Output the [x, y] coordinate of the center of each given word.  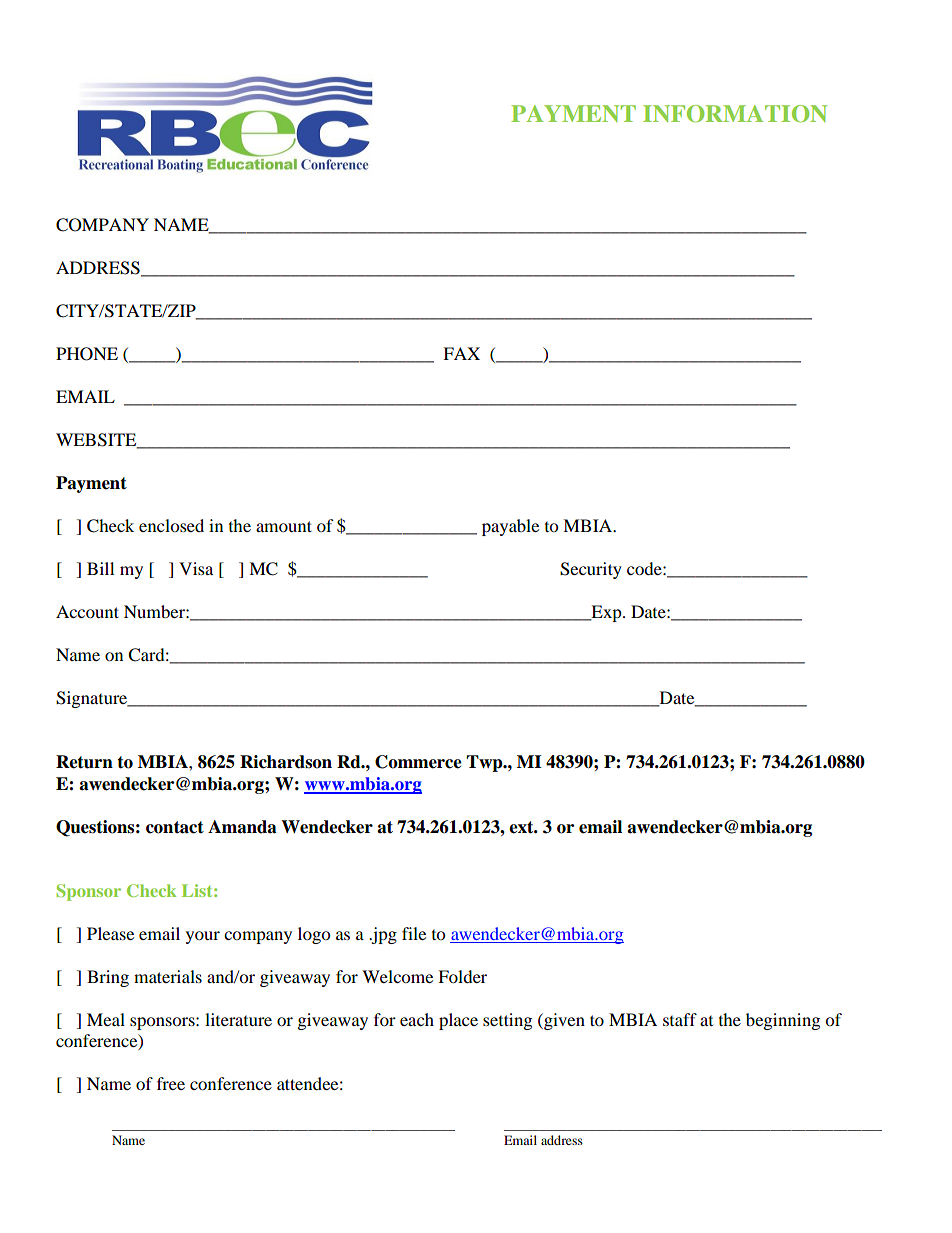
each [417, 1019]
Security [591, 570]
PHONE [87, 354]
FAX [461, 353]
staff [680, 1019]
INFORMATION [735, 114]
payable [510, 527]
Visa [196, 568]
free [171, 1083]
